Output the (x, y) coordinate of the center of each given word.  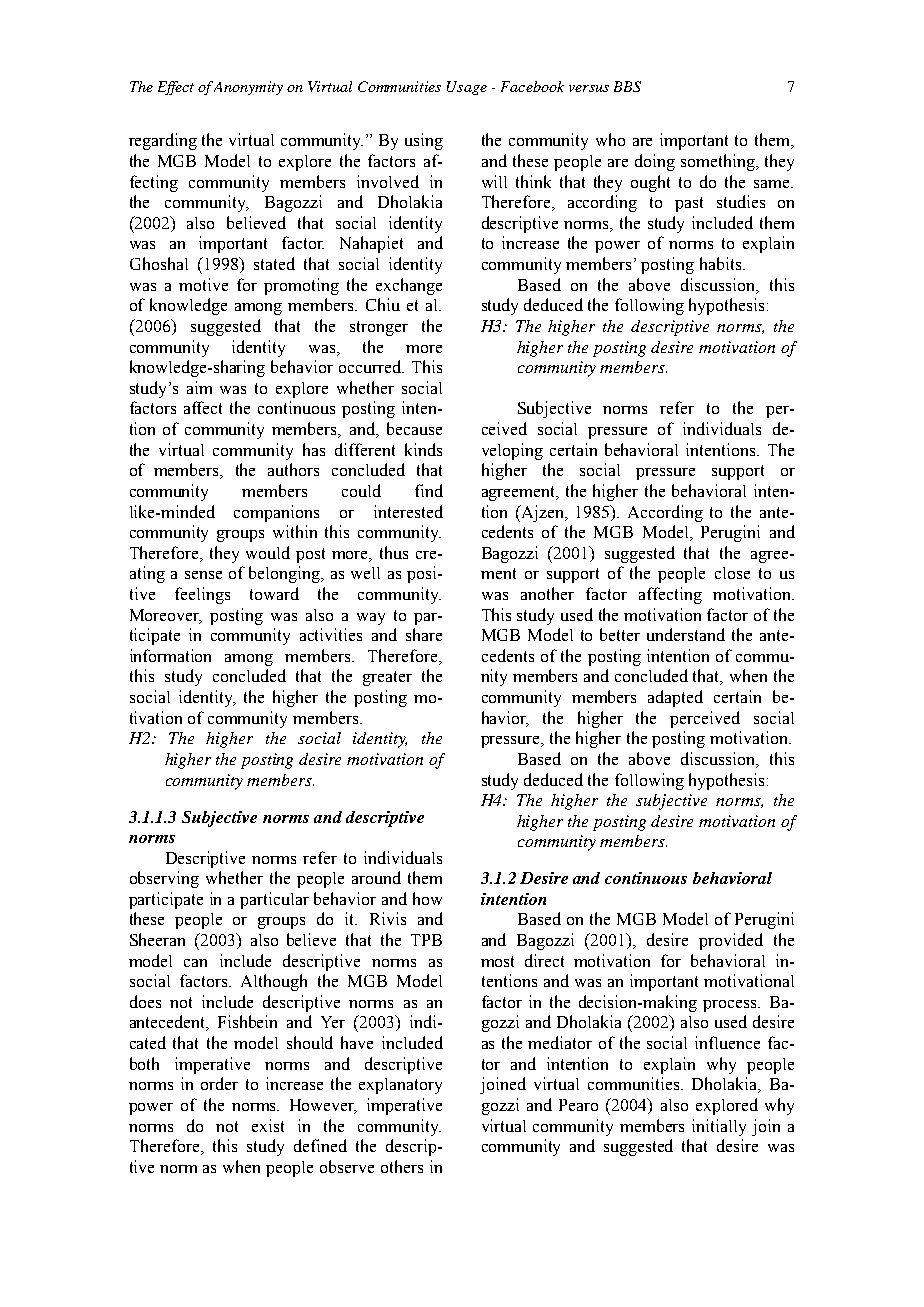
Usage (467, 88)
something (719, 162)
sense (203, 575)
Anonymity (248, 88)
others (402, 1166)
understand (686, 634)
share (424, 634)
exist (268, 1125)
